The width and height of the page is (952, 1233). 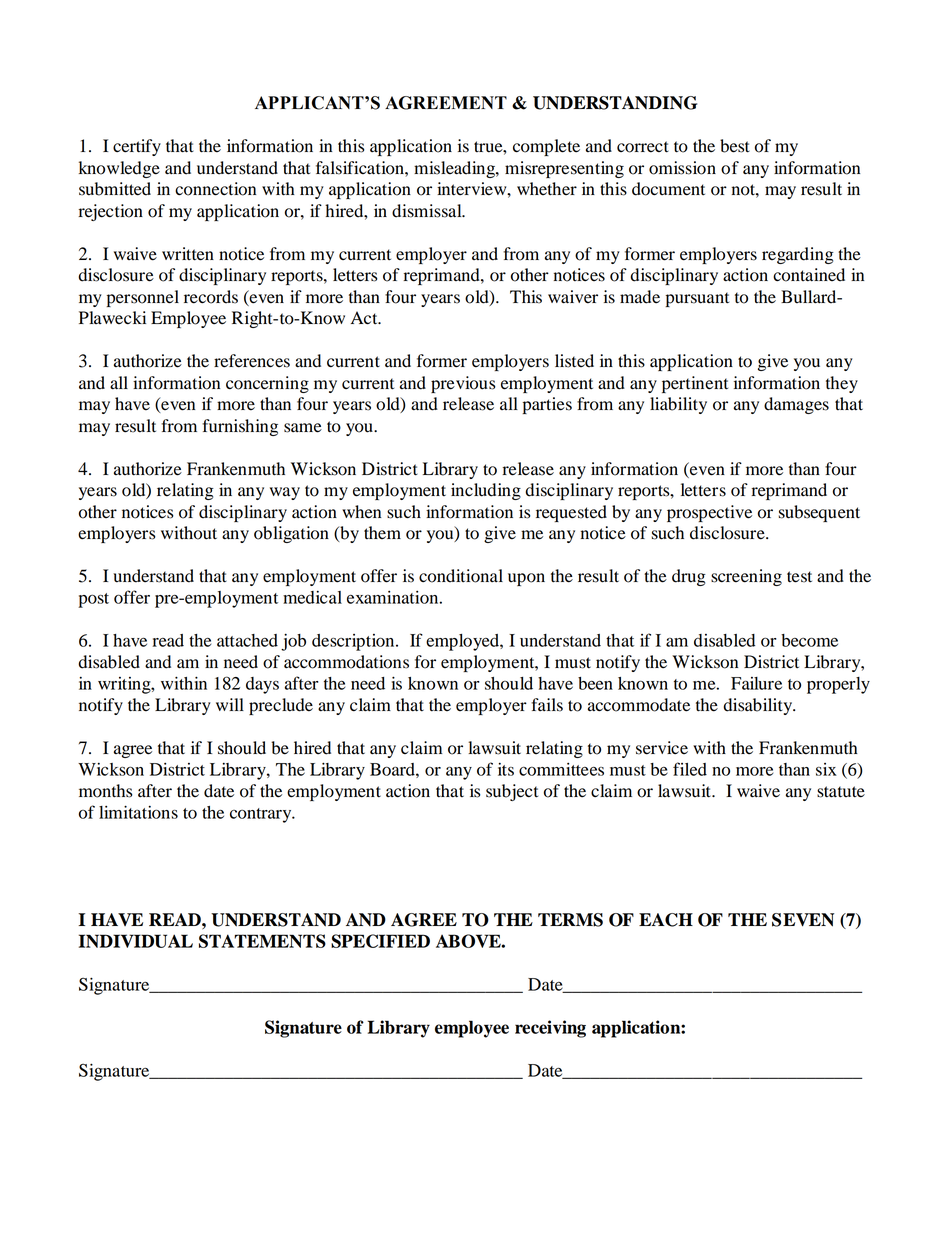 I want to click on including, so click(x=486, y=491).
